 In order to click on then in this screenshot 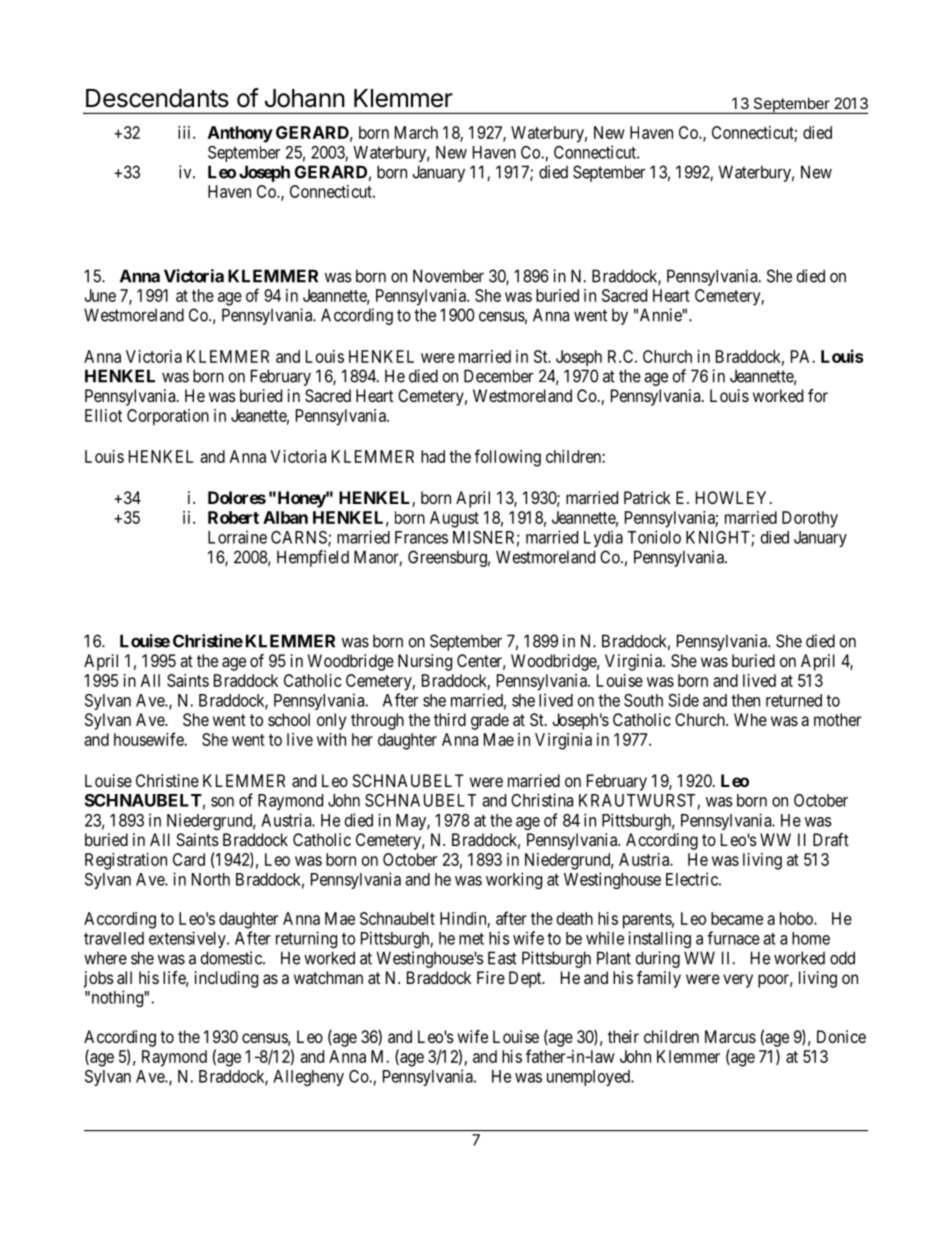, I will do `click(745, 700)`.
